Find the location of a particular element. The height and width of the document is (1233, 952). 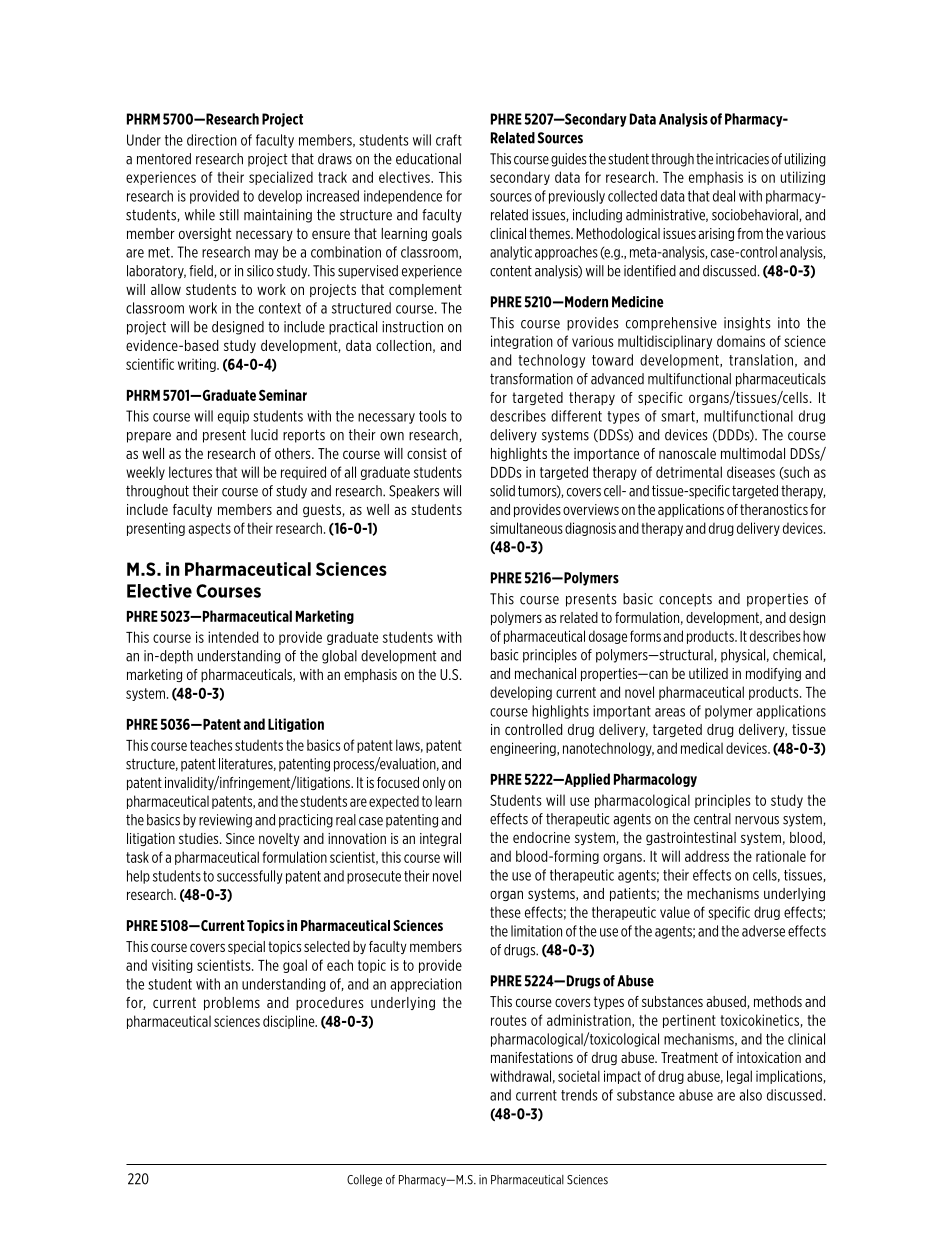

direction is located at coordinates (212, 140).
